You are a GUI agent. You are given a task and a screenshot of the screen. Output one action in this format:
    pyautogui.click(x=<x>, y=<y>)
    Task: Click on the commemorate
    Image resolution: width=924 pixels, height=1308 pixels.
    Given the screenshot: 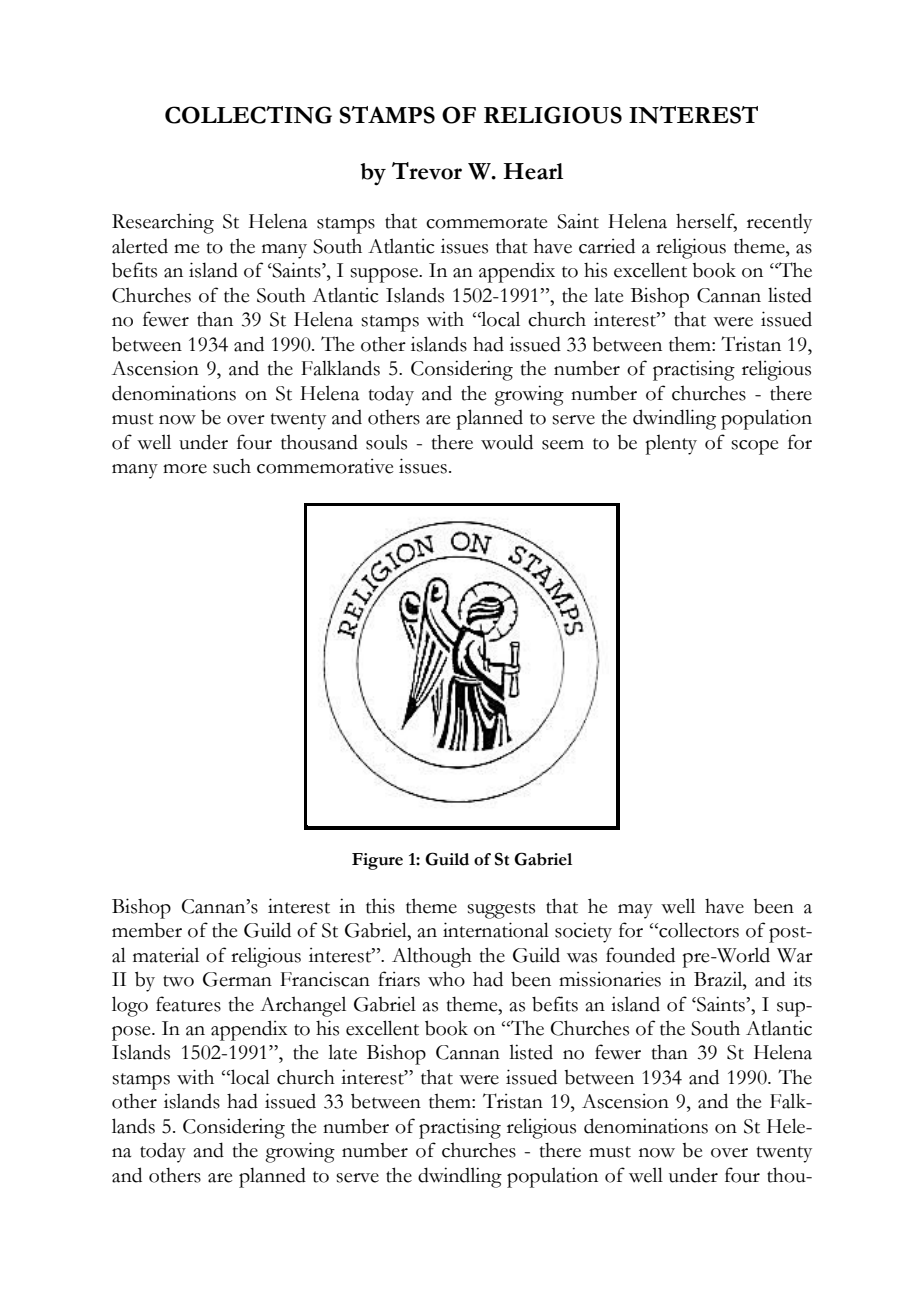 What is the action you would take?
    pyautogui.click(x=487, y=223)
